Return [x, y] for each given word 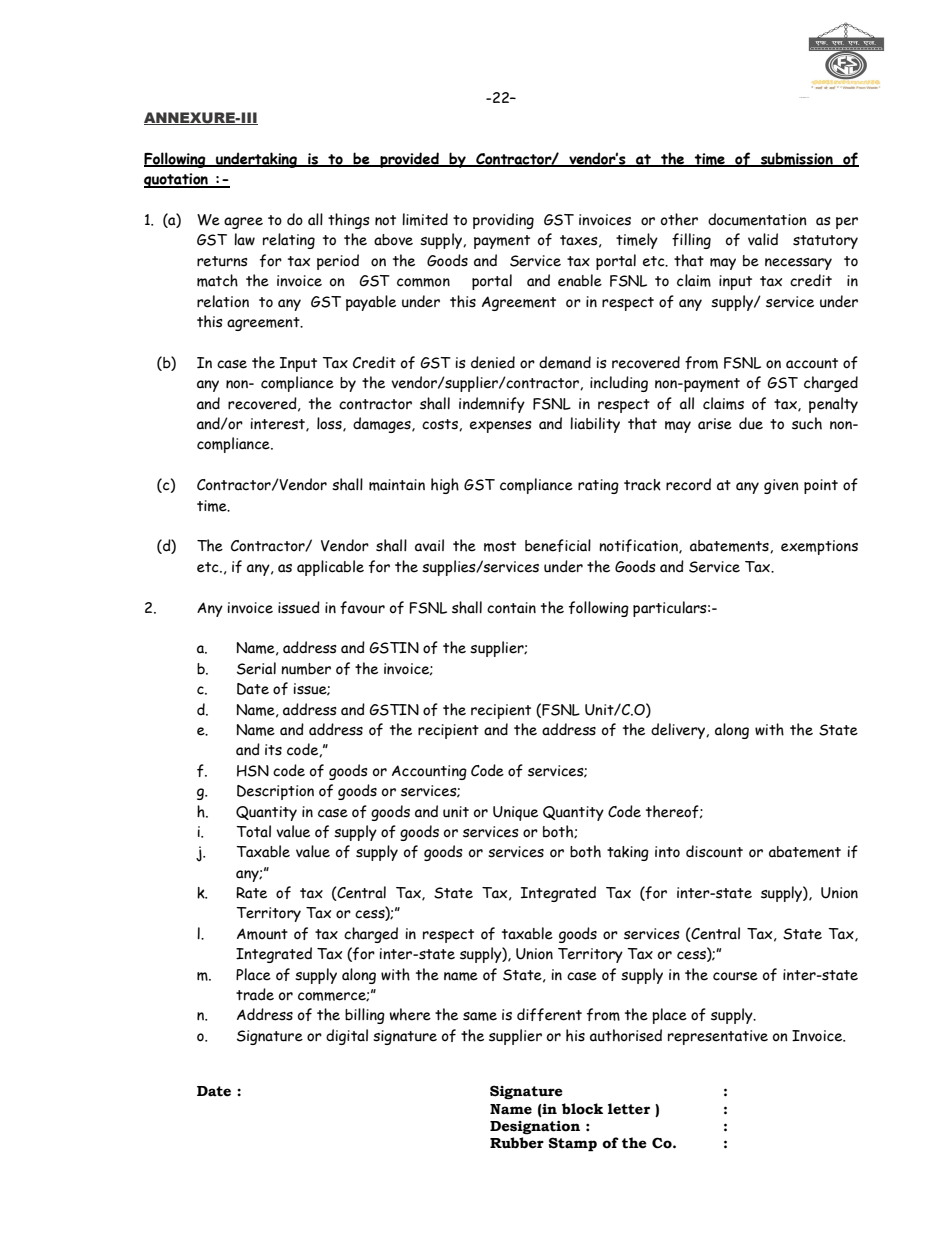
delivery [679, 731]
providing [503, 221]
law [244, 239]
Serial [256, 668]
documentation [757, 219]
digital [347, 1037]
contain [511, 608]
